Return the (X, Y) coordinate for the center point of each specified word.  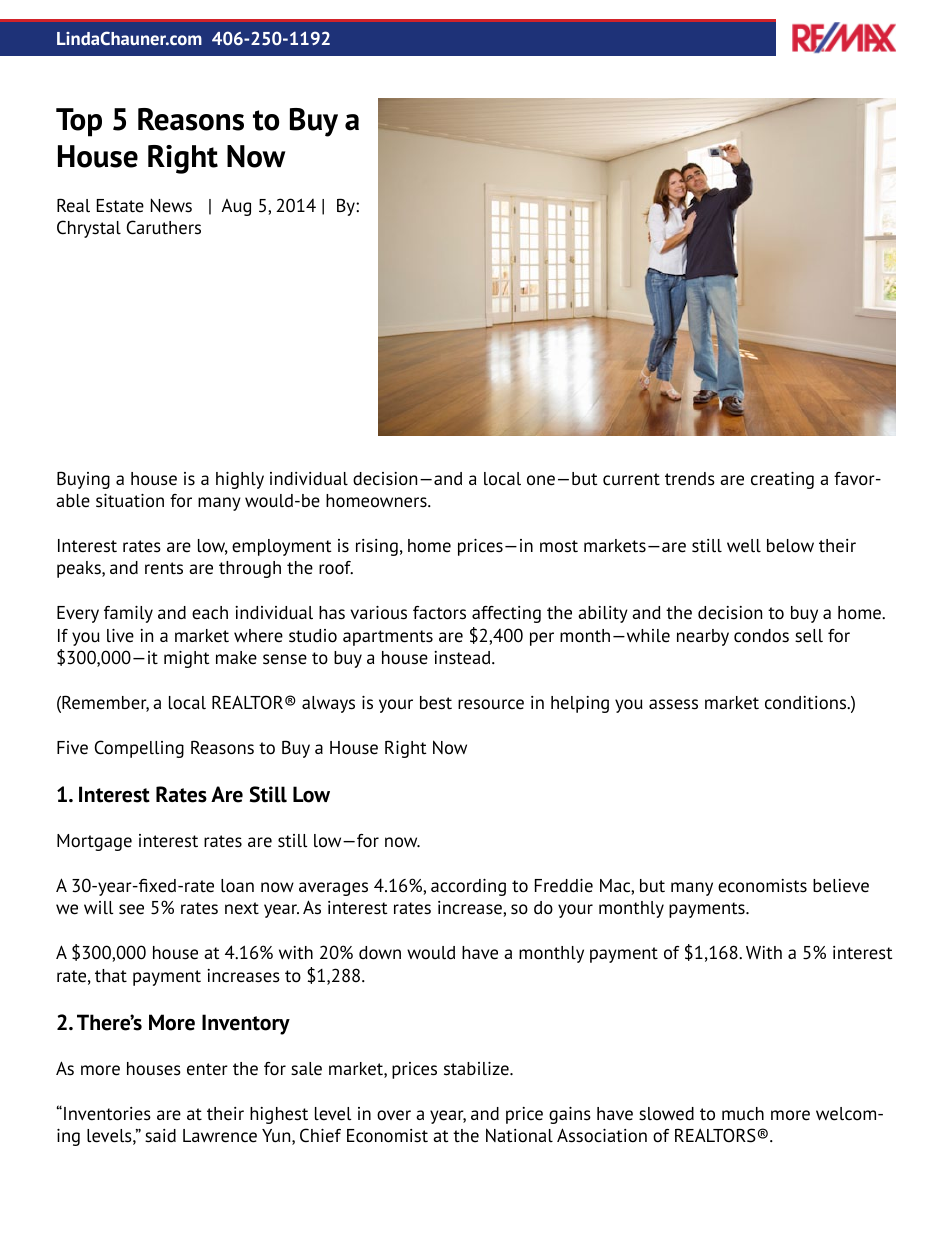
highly (240, 480)
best (436, 703)
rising (377, 547)
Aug (236, 207)
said (160, 1136)
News (171, 205)
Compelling (139, 749)
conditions (807, 703)
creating (782, 480)
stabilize (477, 1069)
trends (690, 479)
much (743, 1114)
